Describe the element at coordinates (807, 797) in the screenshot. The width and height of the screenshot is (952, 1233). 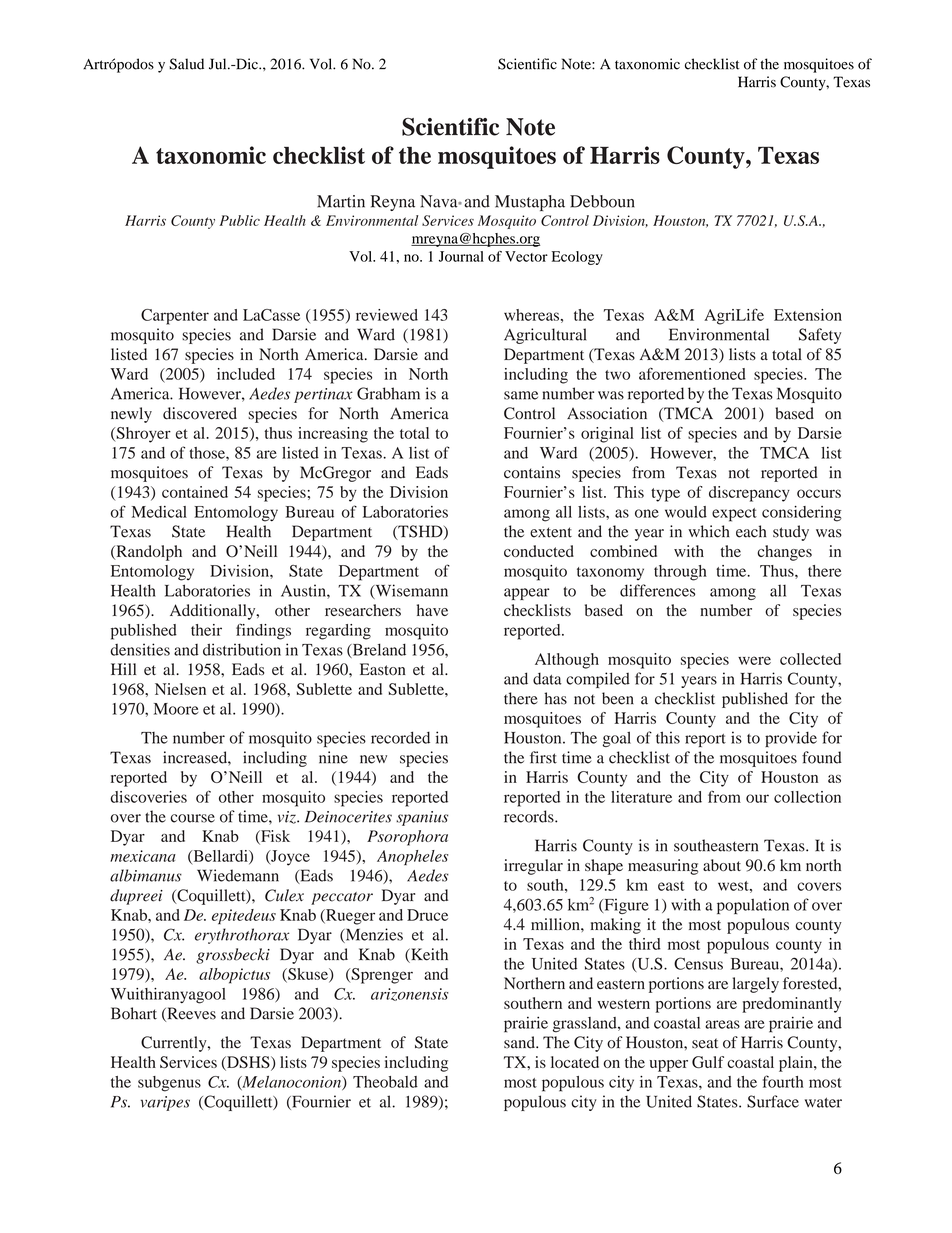
I see `collection` at that location.
